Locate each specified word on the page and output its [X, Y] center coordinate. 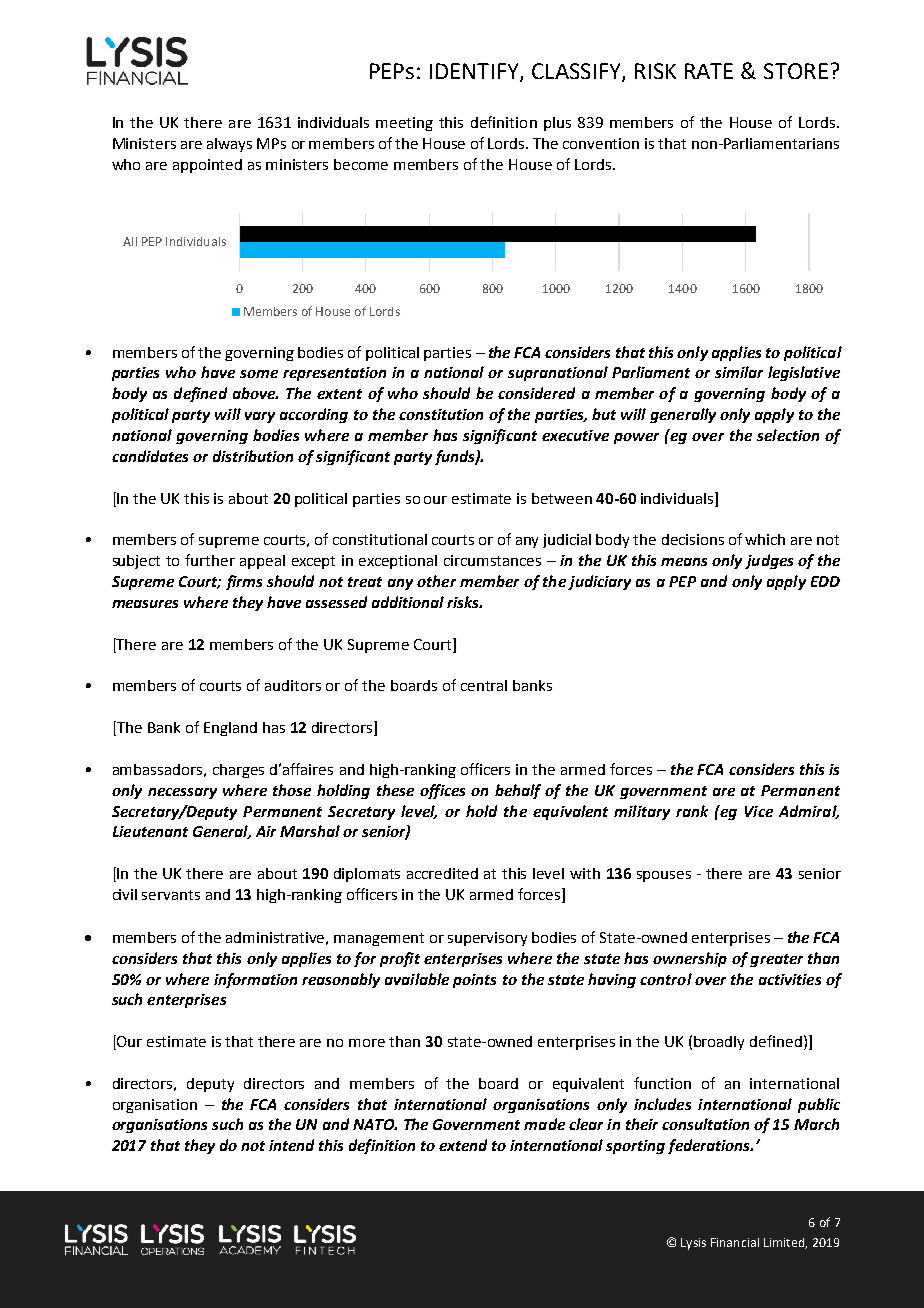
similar [739, 372]
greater [776, 960]
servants [171, 895]
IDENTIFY [475, 72]
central [484, 685]
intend [291, 1145]
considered [536, 393]
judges [769, 561]
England [230, 729]
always [229, 145]
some [259, 374]
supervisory [487, 939]
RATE [709, 71]
